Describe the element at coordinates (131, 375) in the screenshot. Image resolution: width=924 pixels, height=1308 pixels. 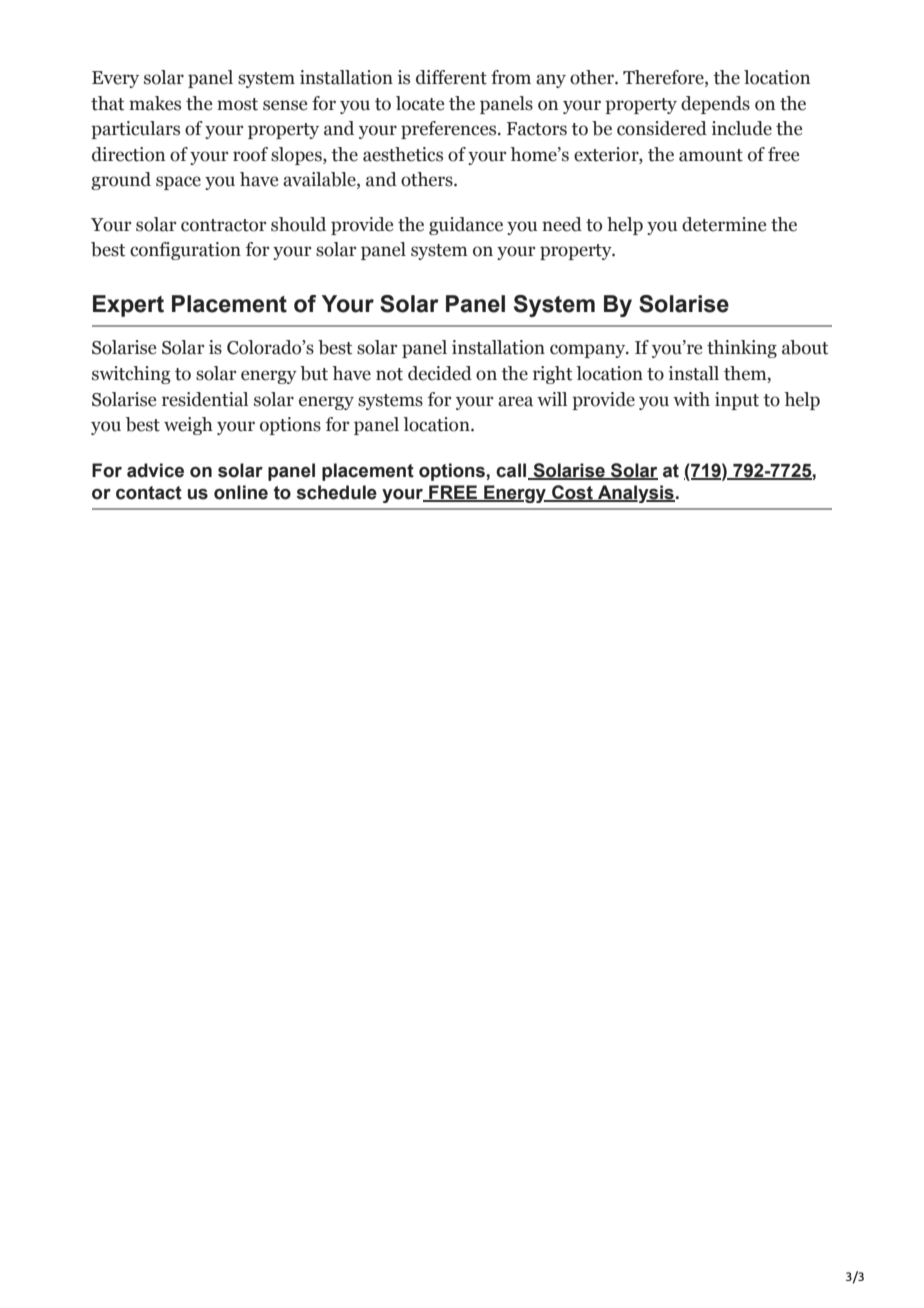
I see `switching` at that location.
